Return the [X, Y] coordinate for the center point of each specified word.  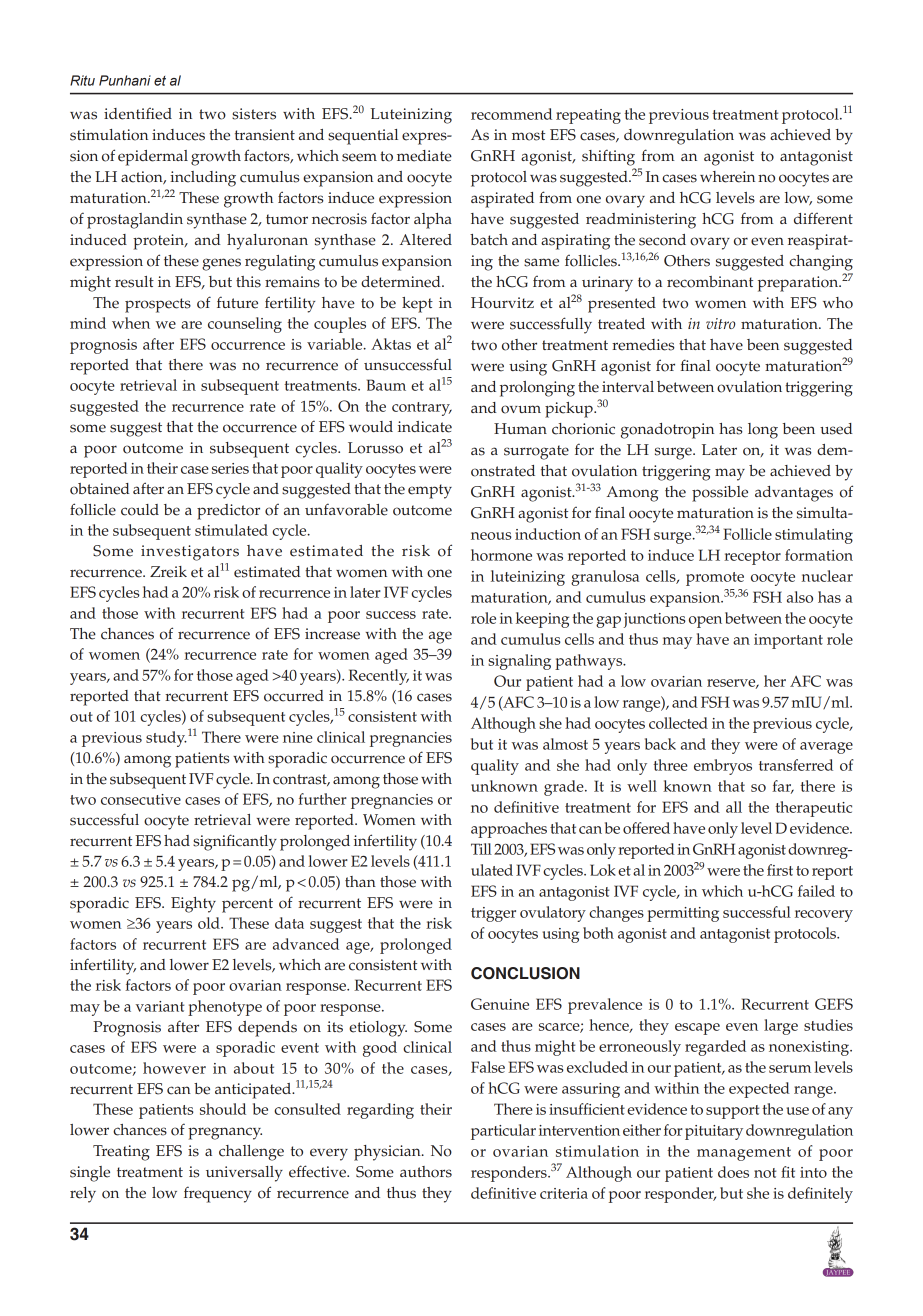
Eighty [193, 905]
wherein [727, 177]
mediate [424, 156]
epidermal [153, 158]
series [230, 468]
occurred [294, 696]
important [788, 641]
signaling [519, 662]
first [780, 870]
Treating [121, 1153]
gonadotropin [667, 431]
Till [481, 849]
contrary [422, 409]
